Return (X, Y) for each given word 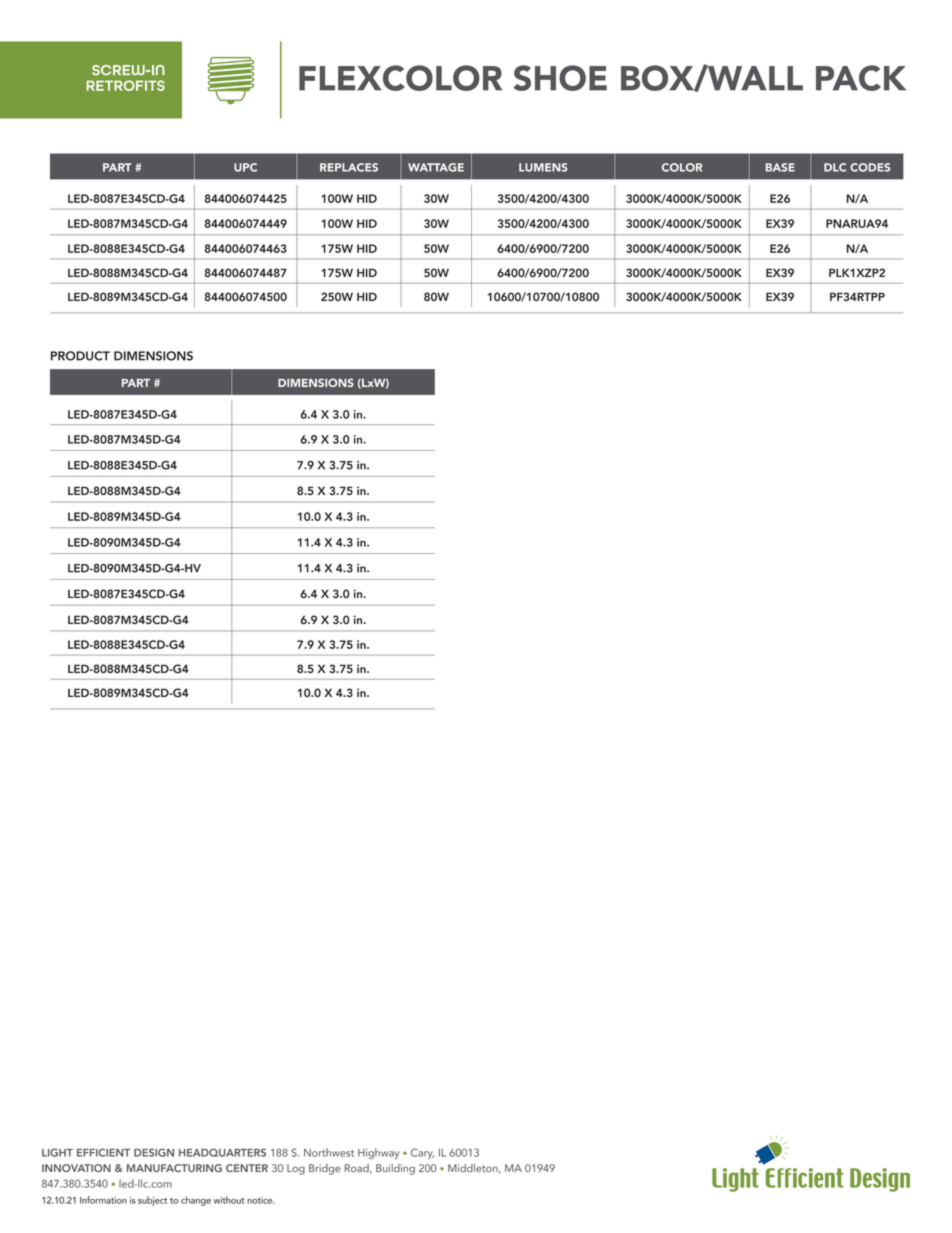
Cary (422, 1153)
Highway (378, 1153)
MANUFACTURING (174, 1168)
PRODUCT (80, 356)
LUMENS (543, 167)
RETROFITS (125, 85)
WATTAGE (436, 167)
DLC (835, 167)
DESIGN (154, 1152)
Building (395, 1169)
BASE (780, 167)
